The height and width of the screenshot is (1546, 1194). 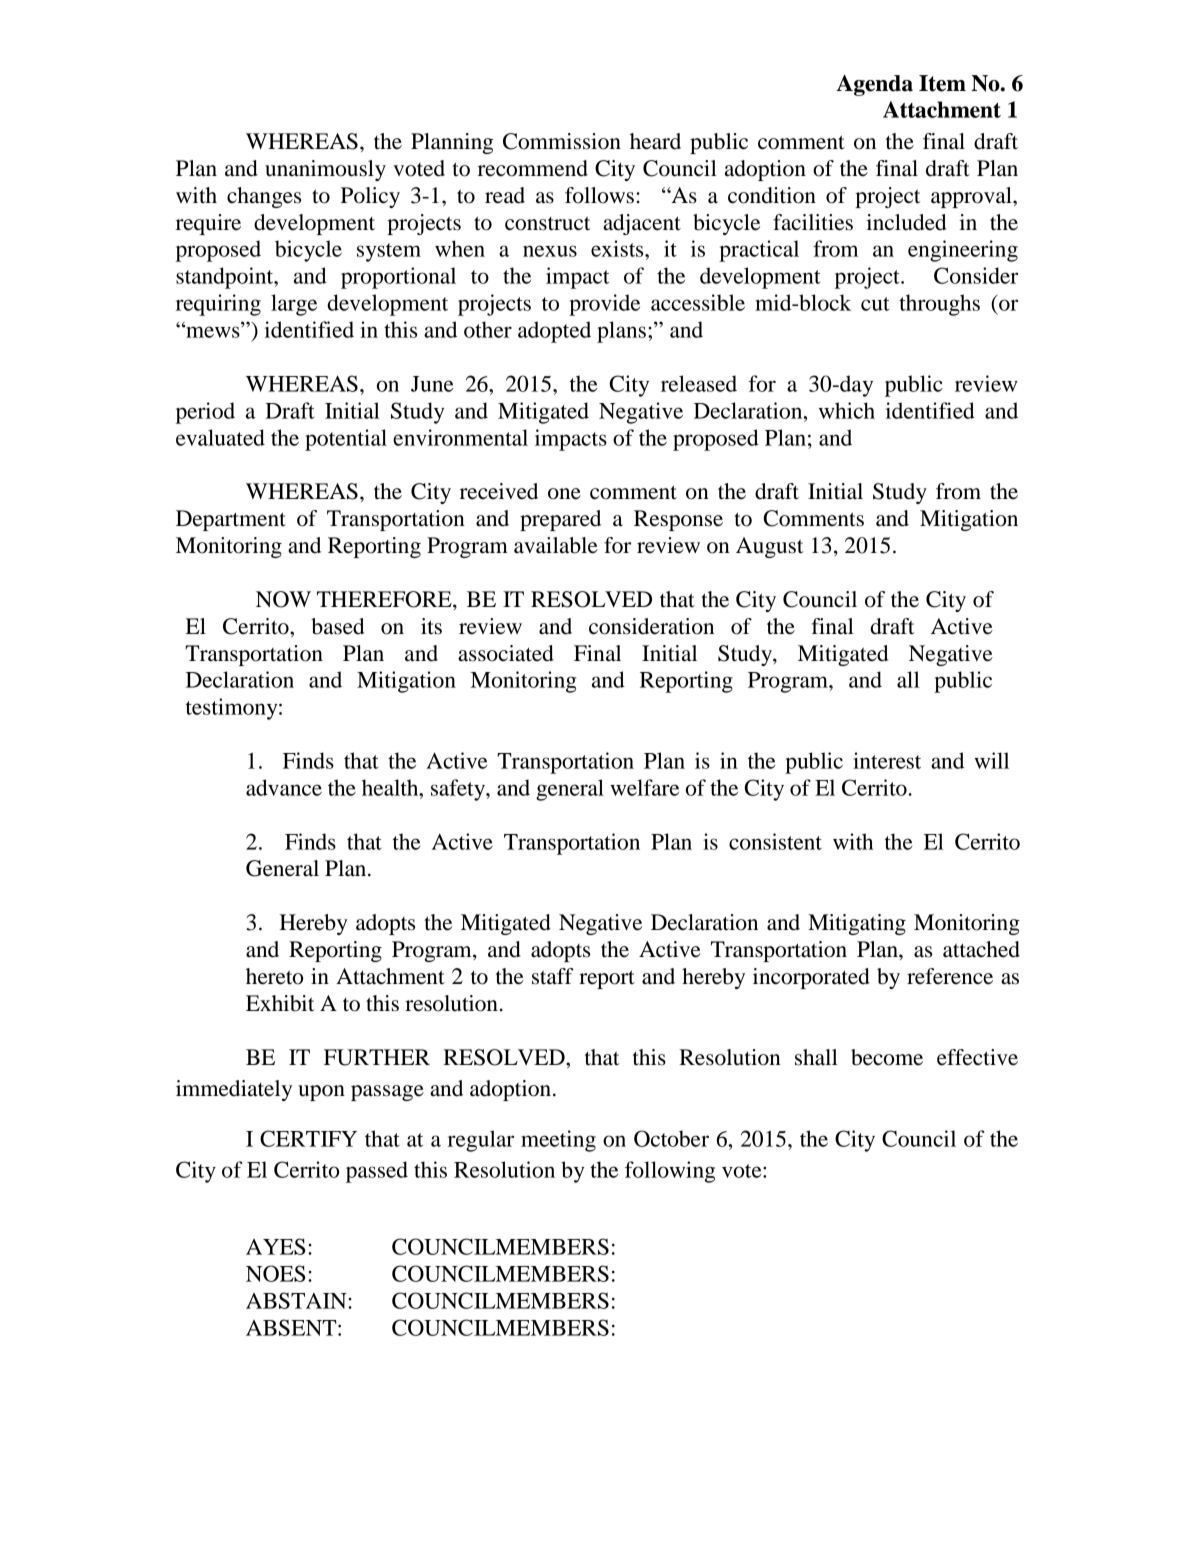 What do you see at coordinates (564, 494) in the screenshot?
I see `one` at bounding box center [564, 494].
